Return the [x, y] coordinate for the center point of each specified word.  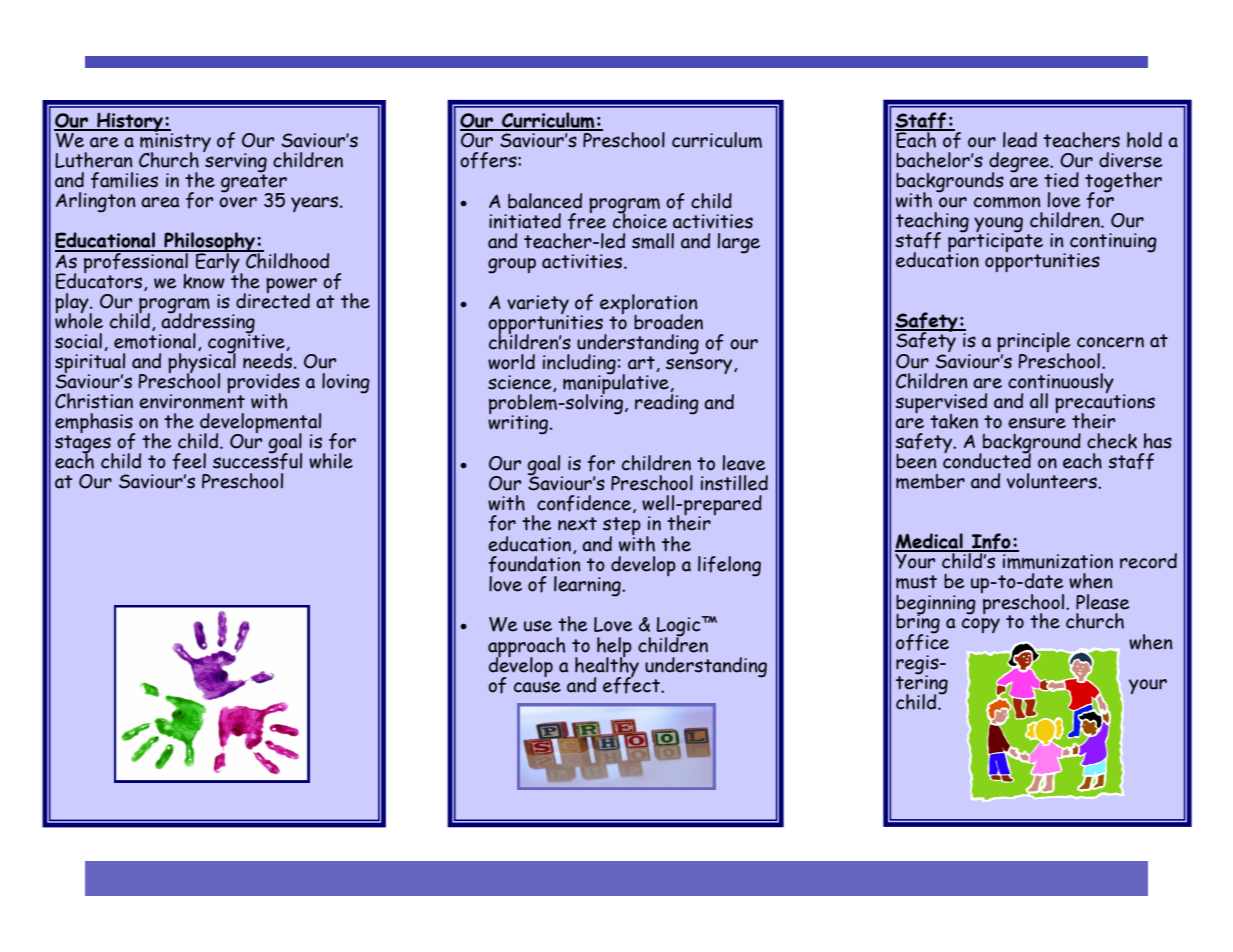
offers [489, 160]
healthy [607, 666]
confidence [585, 504]
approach [527, 648]
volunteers [1053, 481]
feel [189, 461]
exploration [649, 305]
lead [1020, 140]
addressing [207, 322]
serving [235, 163]
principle [1033, 343]
